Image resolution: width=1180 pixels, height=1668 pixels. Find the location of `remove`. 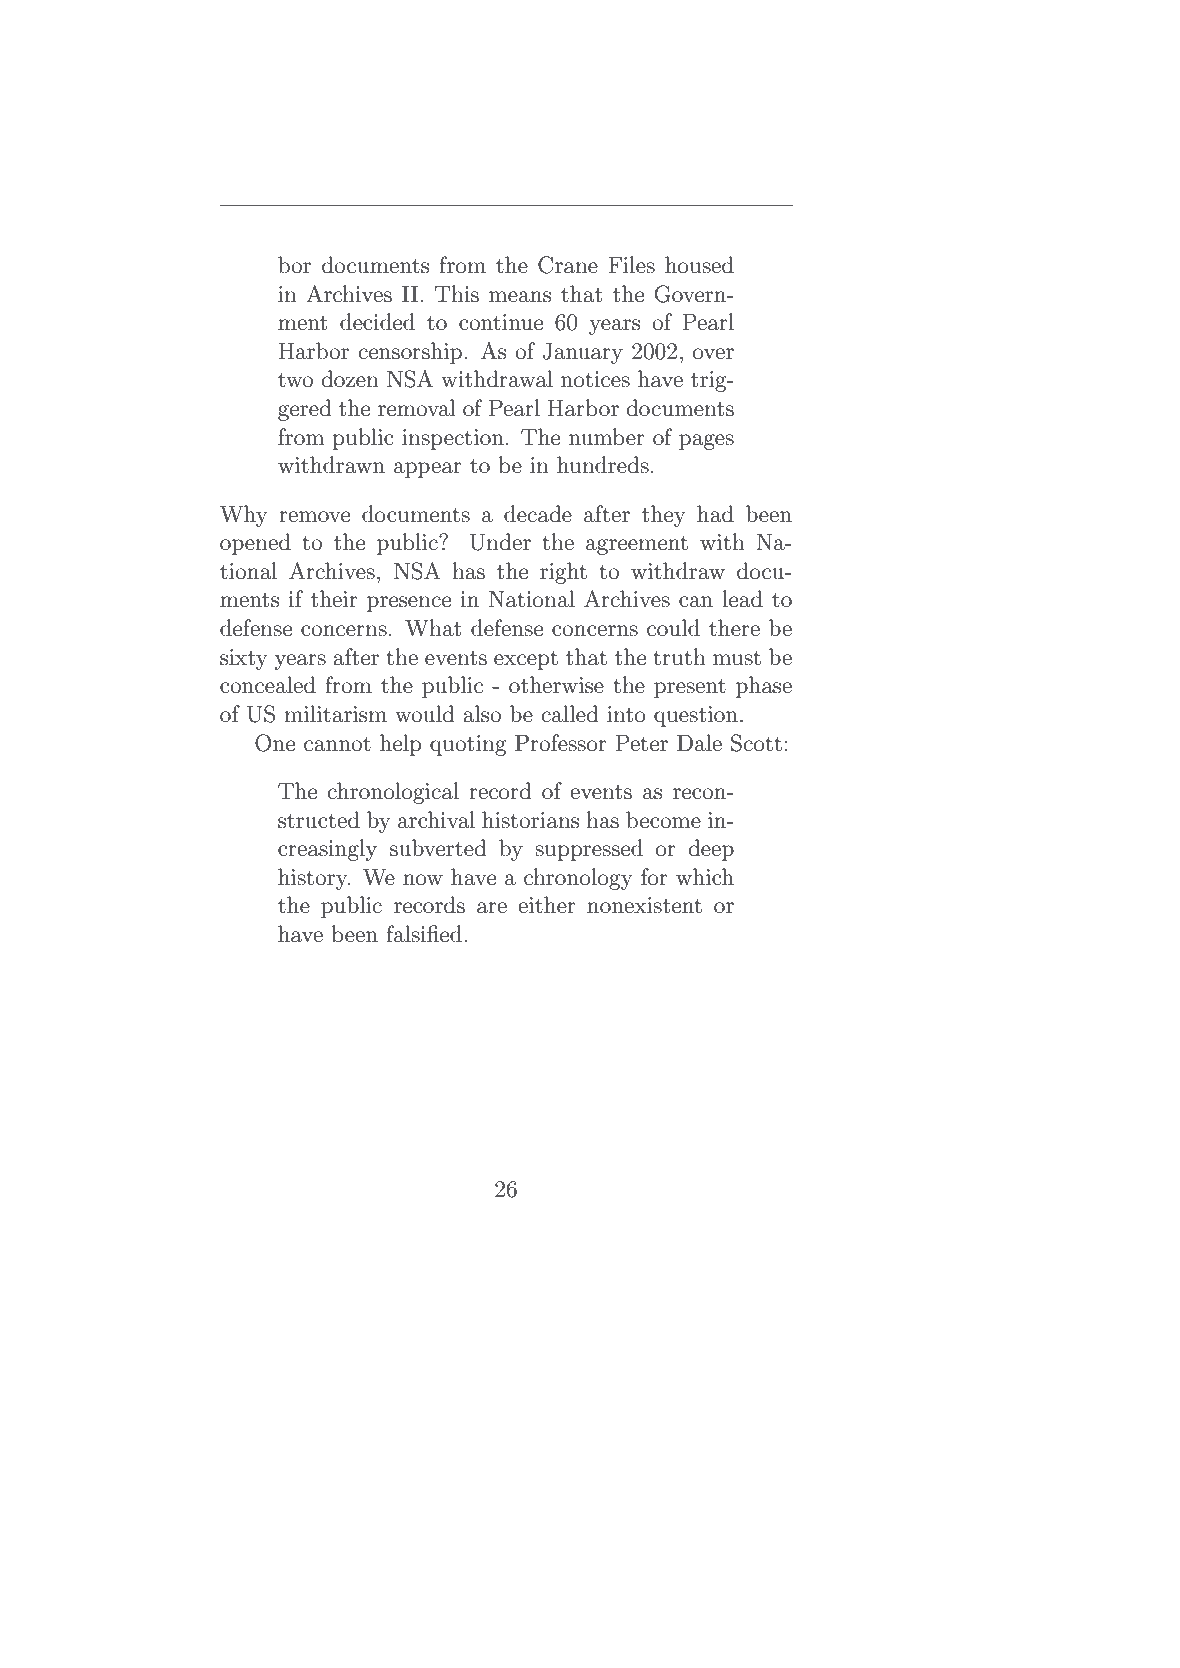

remove is located at coordinates (314, 517).
